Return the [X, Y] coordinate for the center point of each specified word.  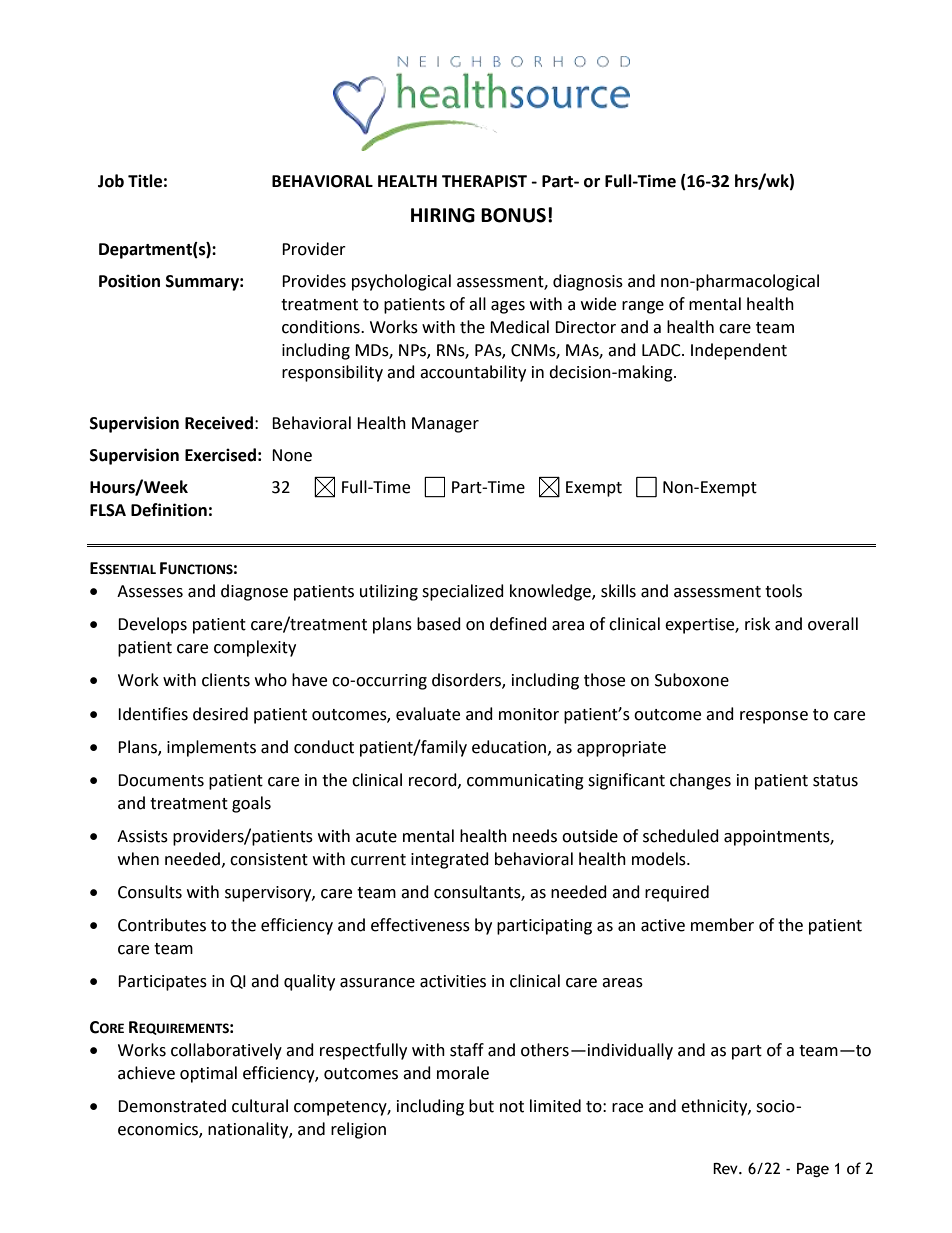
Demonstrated [172, 1106]
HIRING [443, 215]
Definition [169, 510]
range [643, 307]
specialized [463, 592]
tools [783, 591]
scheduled [681, 836]
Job [111, 181]
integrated [450, 860]
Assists [142, 836]
